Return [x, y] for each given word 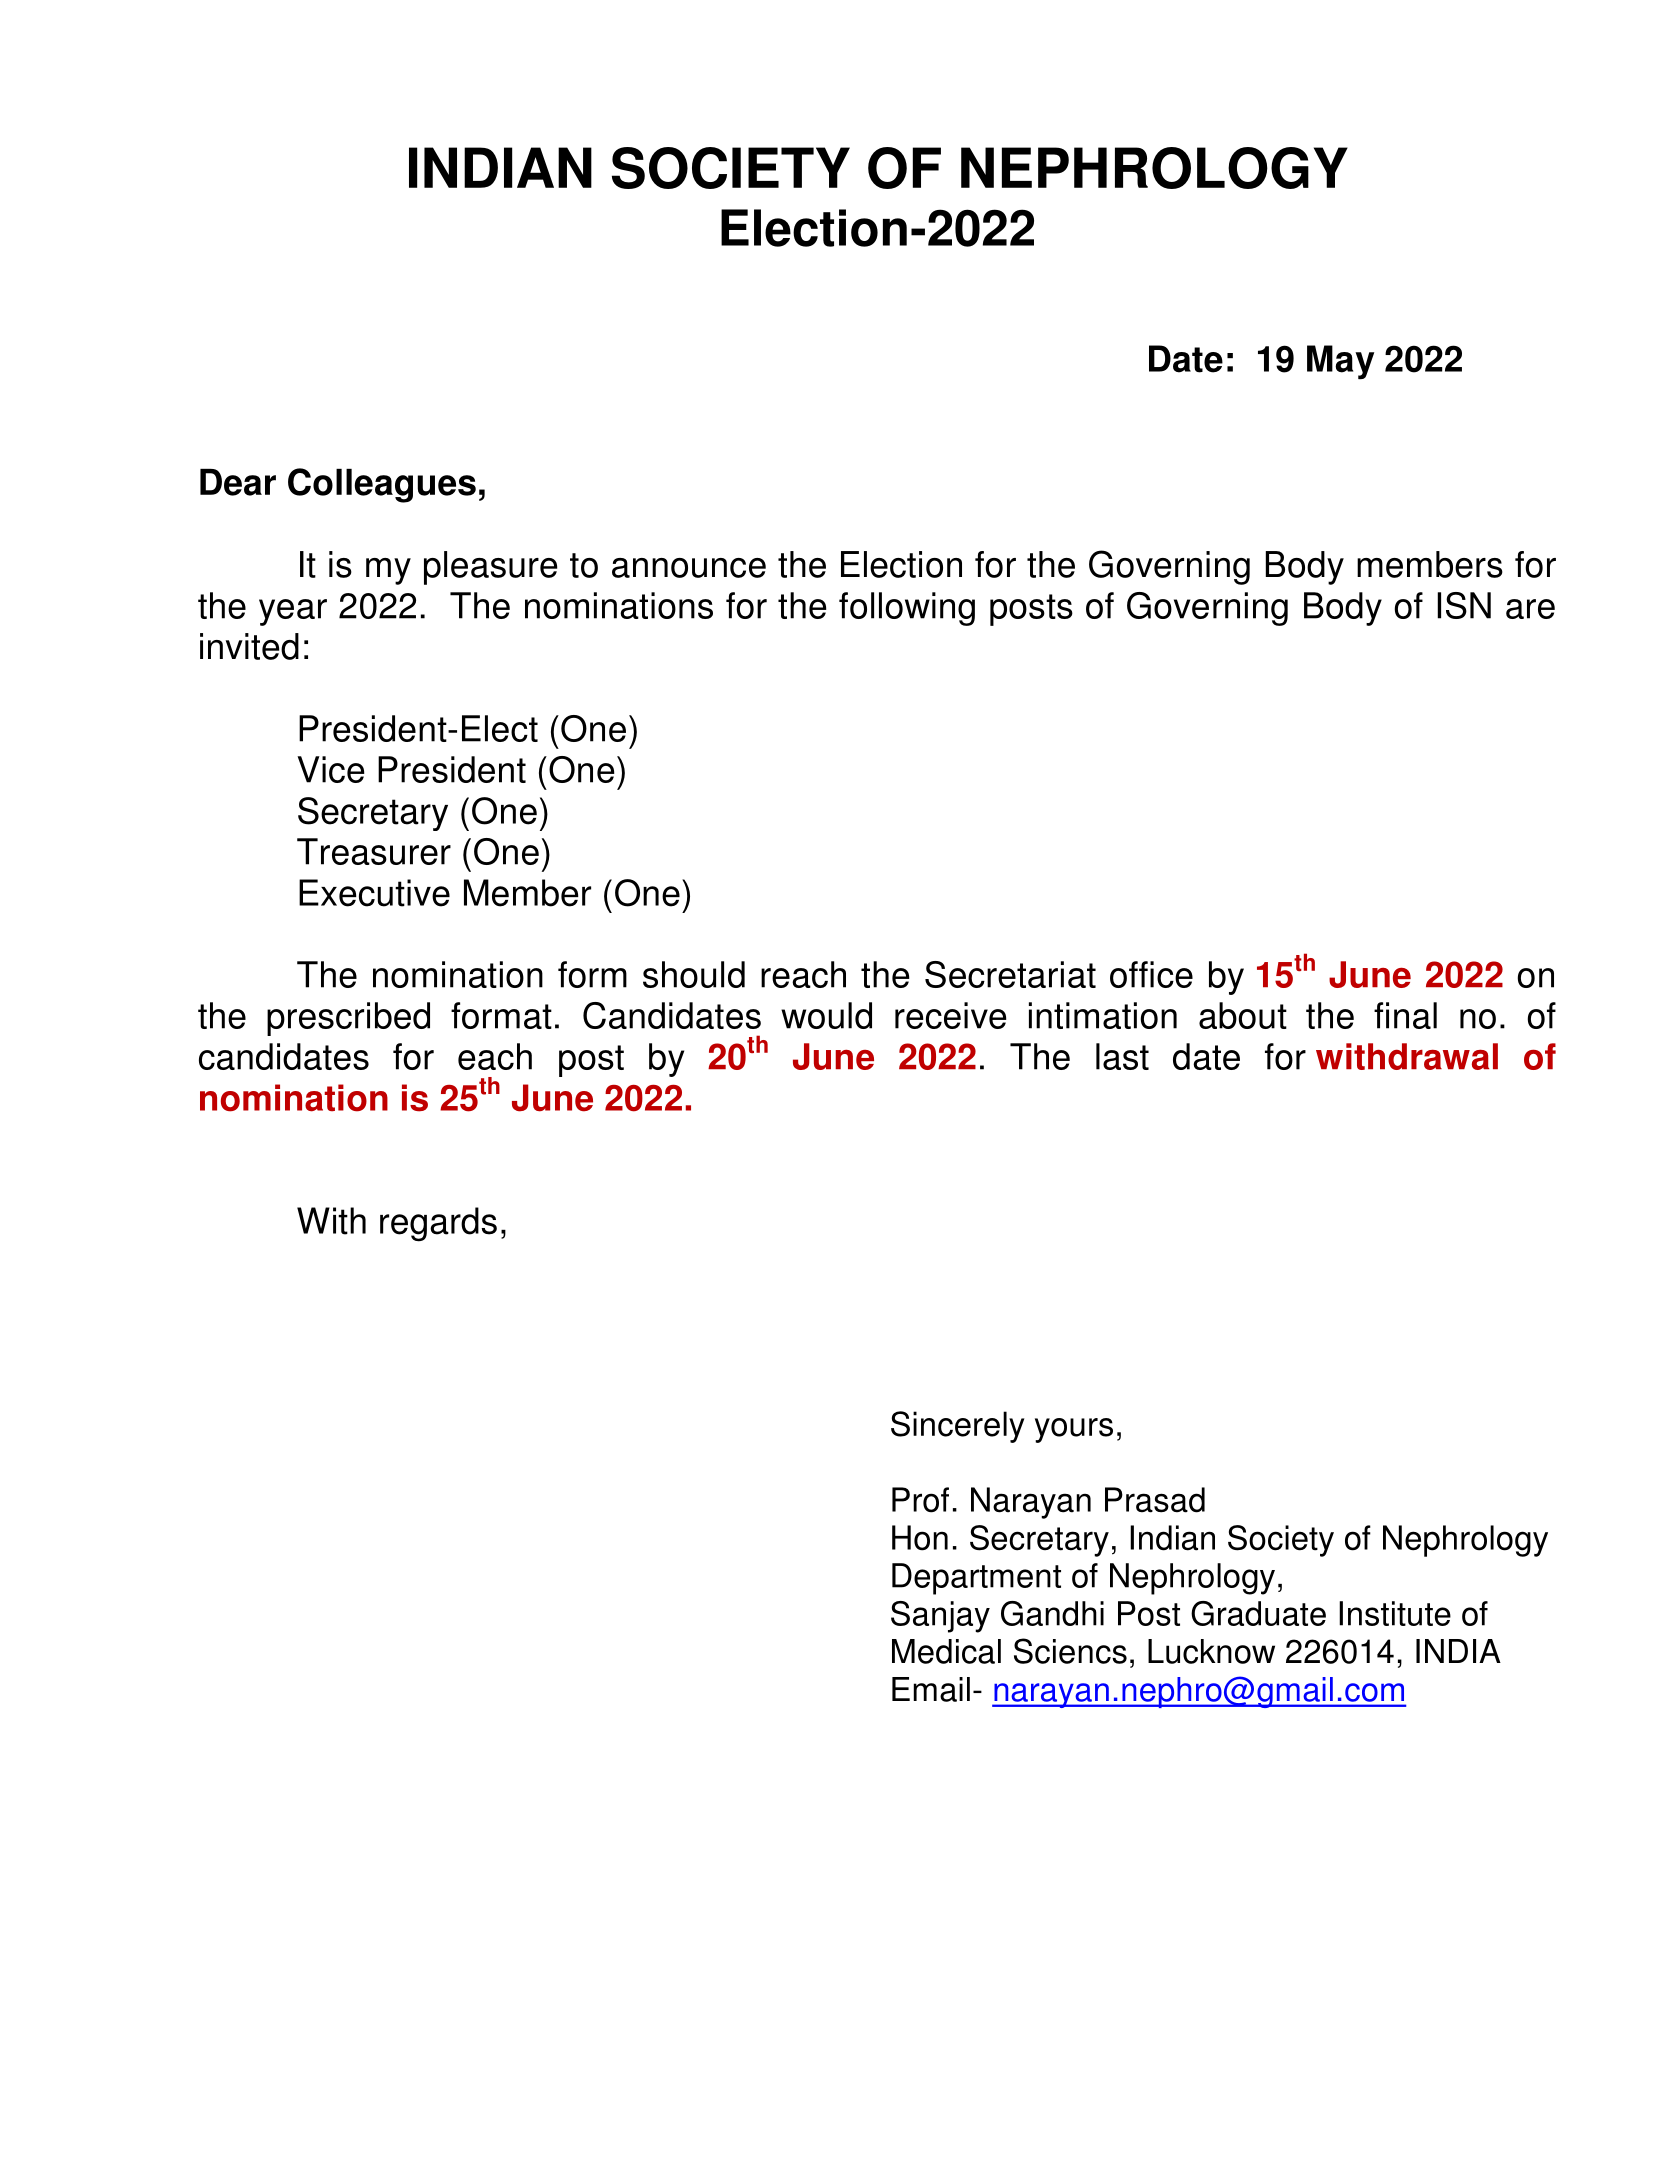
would [826, 1015]
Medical [946, 1651]
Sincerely [958, 1427]
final [1405, 1015]
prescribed [348, 1019]
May [1340, 362]
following [907, 609]
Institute [1395, 1613]
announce [689, 568]
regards [438, 1224]
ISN [1464, 605]
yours [1074, 1430]
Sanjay [940, 1617]
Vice [330, 769]
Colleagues [382, 485]
